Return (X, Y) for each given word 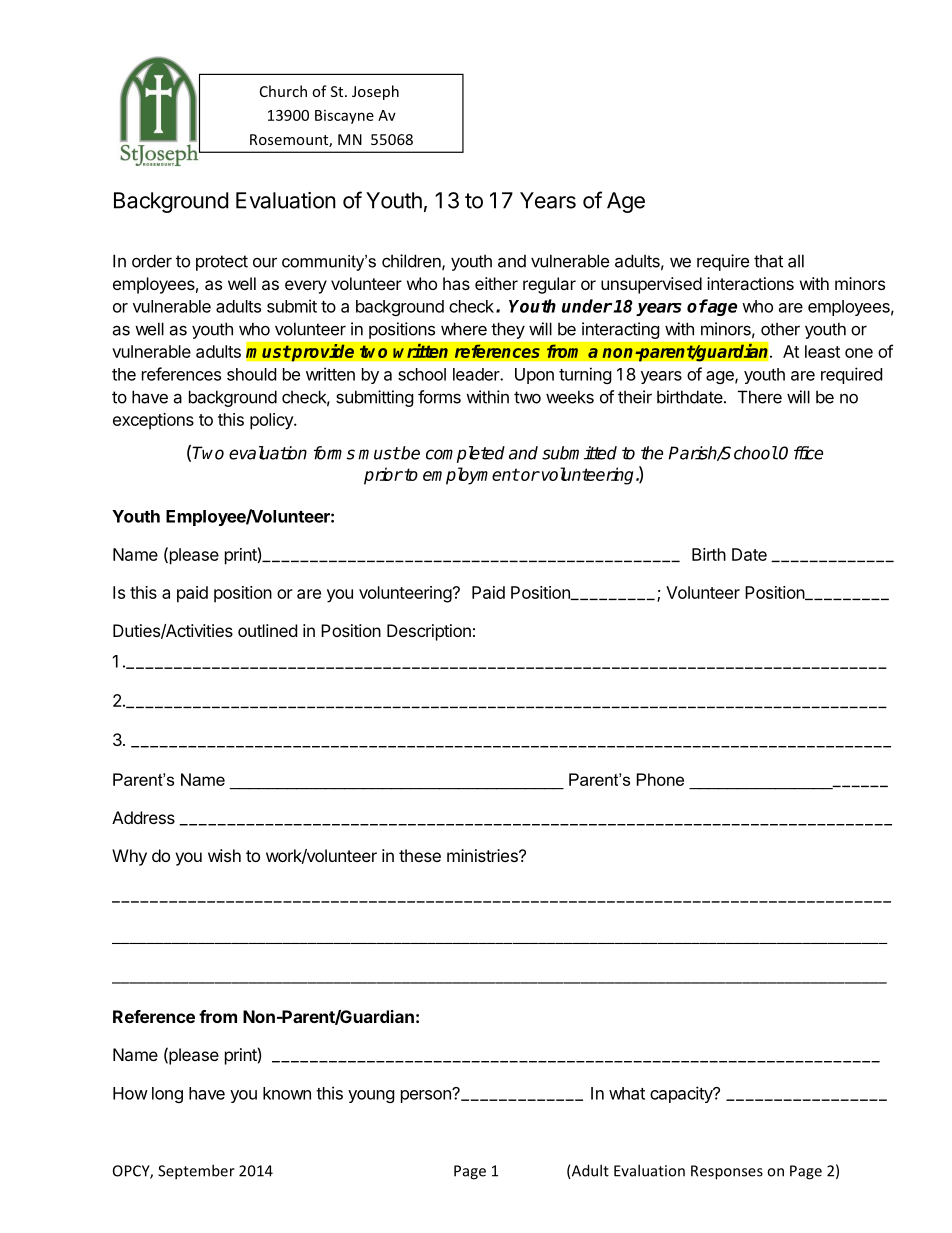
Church (283, 91)
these (420, 855)
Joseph (375, 92)
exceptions (153, 421)
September (196, 1172)
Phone (660, 779)
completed (465, 454)
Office (801, 453)
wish (224, 855)
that (768, 261)
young (371, 1096)
